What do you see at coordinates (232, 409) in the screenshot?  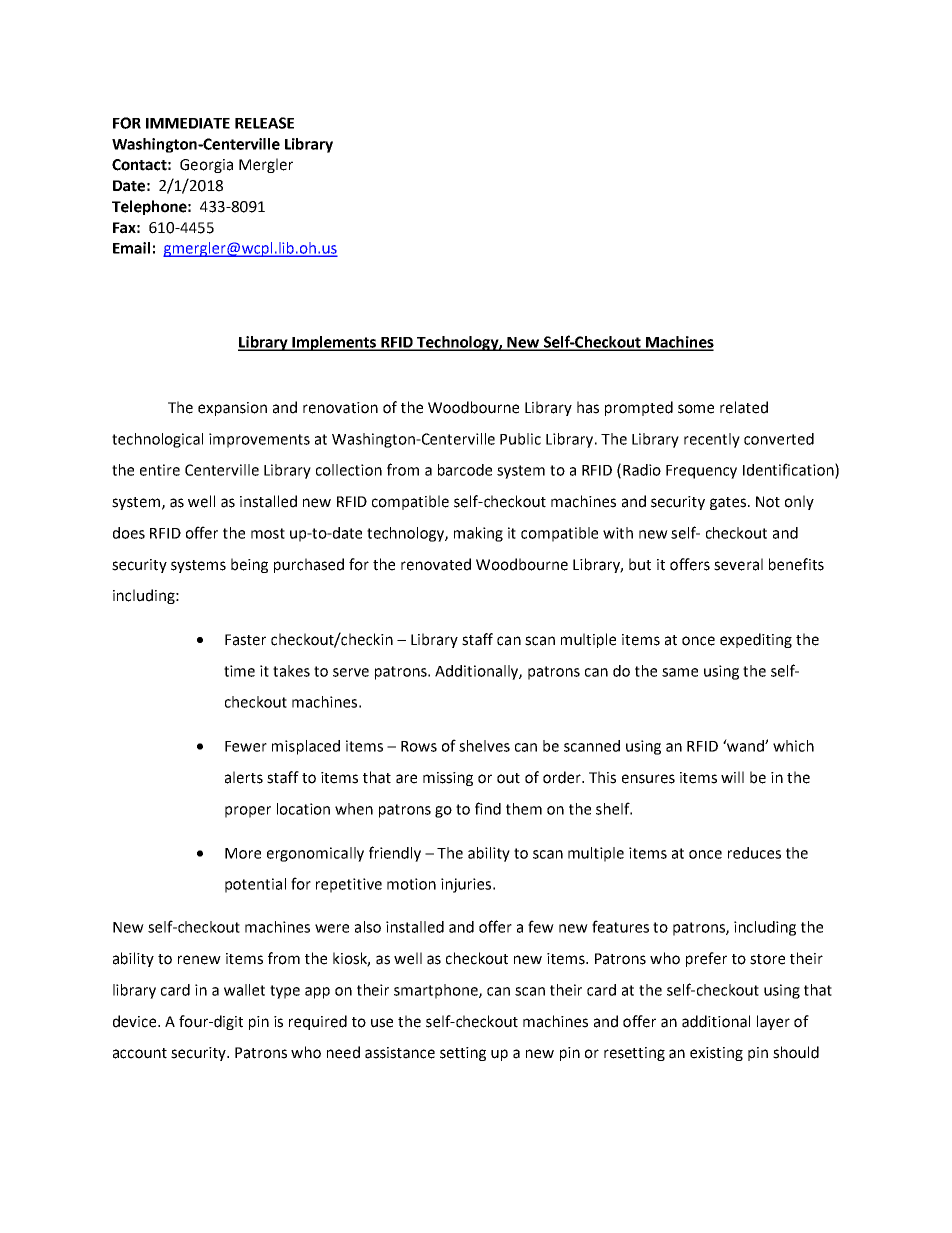 I see `expansion` at bounding box center [232, 409].
